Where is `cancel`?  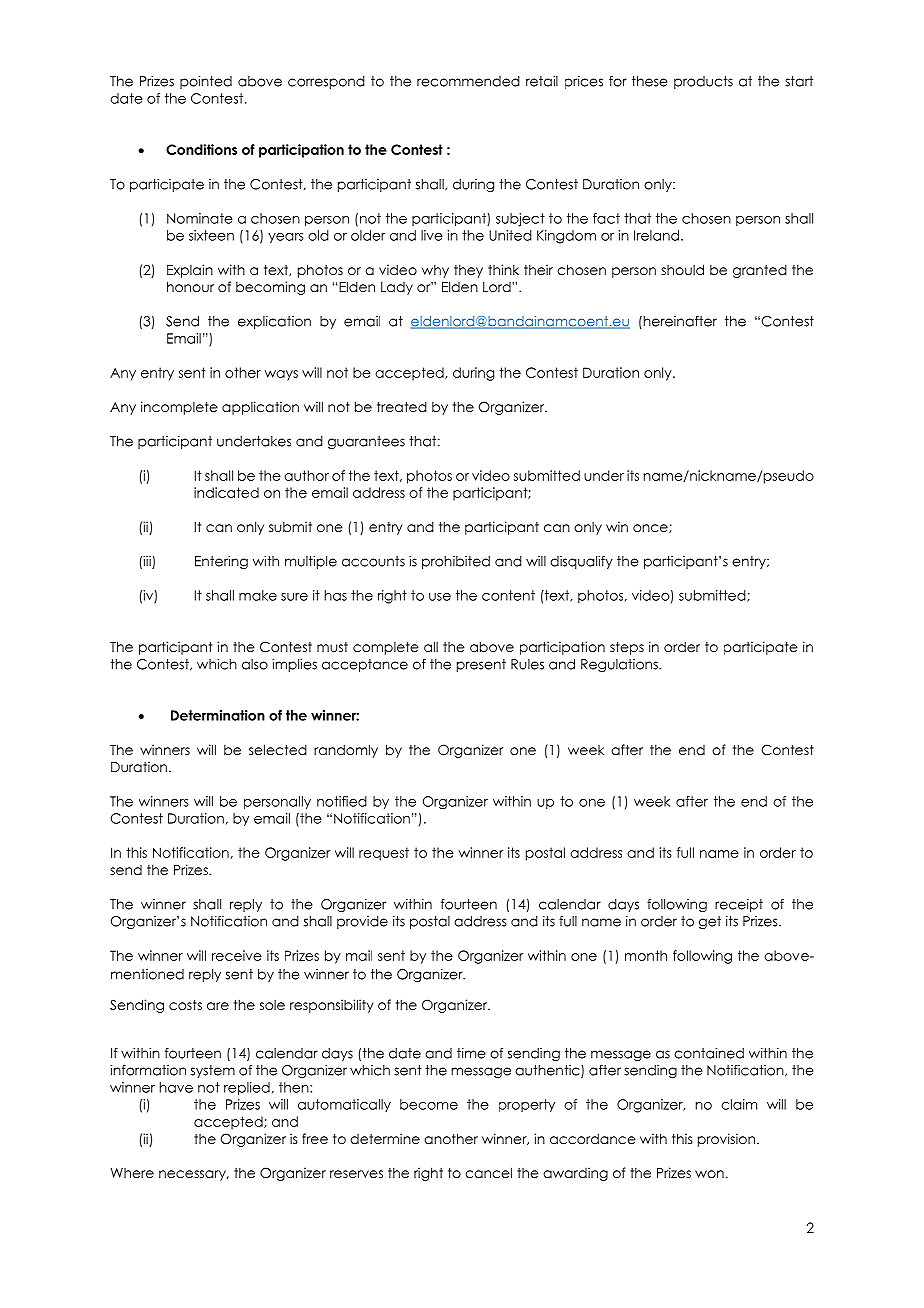
cancel is located at coordinates (488, 1172).
